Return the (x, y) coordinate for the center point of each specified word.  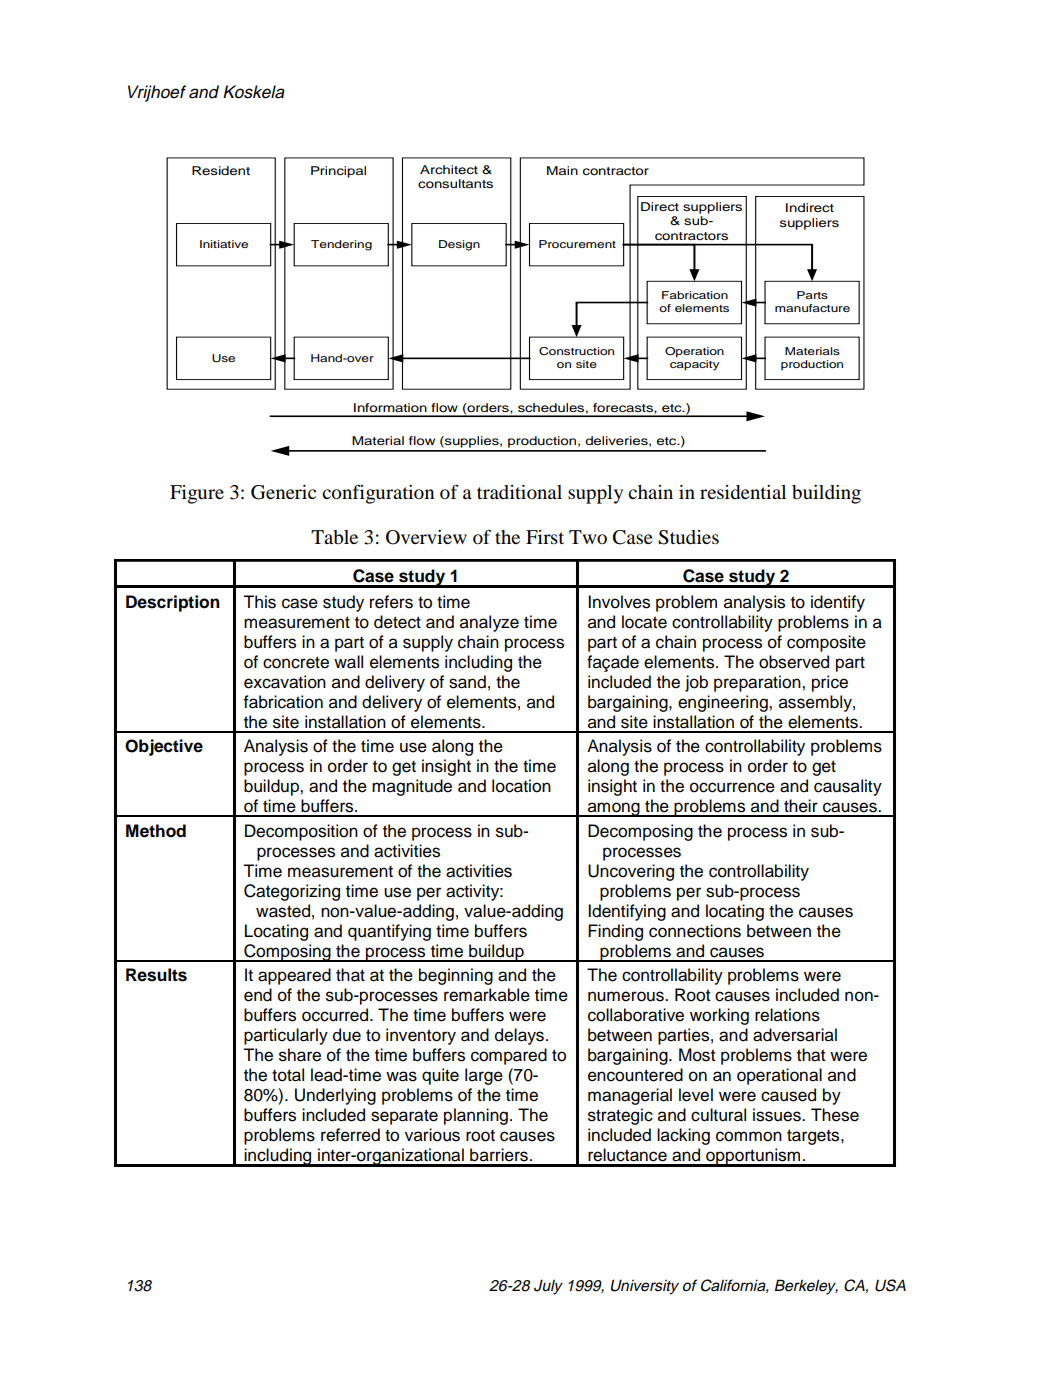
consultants (455, 183)
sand (467, 682)
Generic (283, 492)
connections (695, 931)
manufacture (812, 308)
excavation (285, 682)
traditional (519, 492)
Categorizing (292, 892)
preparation (758, 683)
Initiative (224, 244)
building (826, 494)
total (288, 1075)
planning (476, 1116)
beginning (456, 976)
